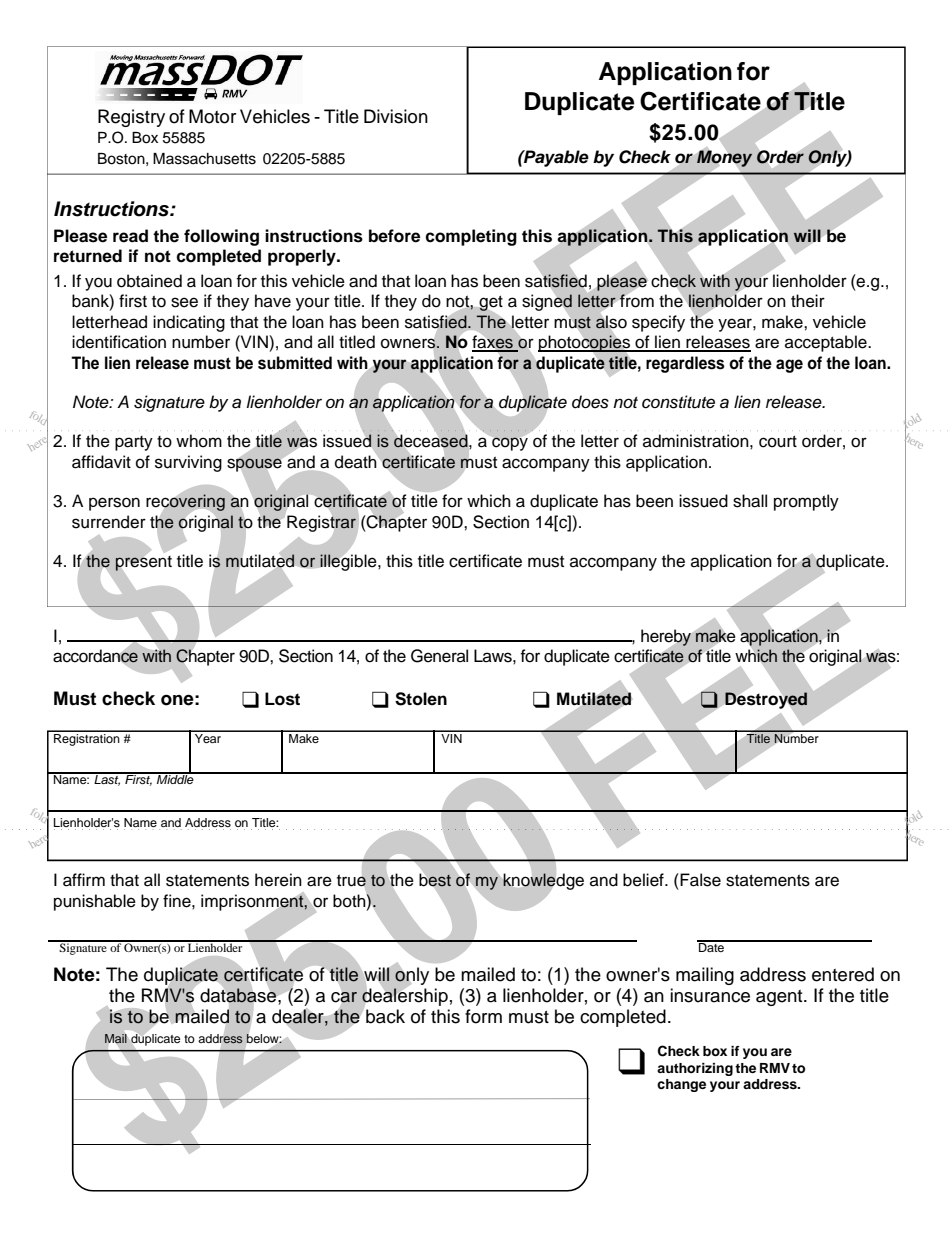 Image resolution: width=952 pixels, height=1233 pixels. What do you see at coordinates (778, 442) in the image?
I see `court` at bounding box center [778, 442].
